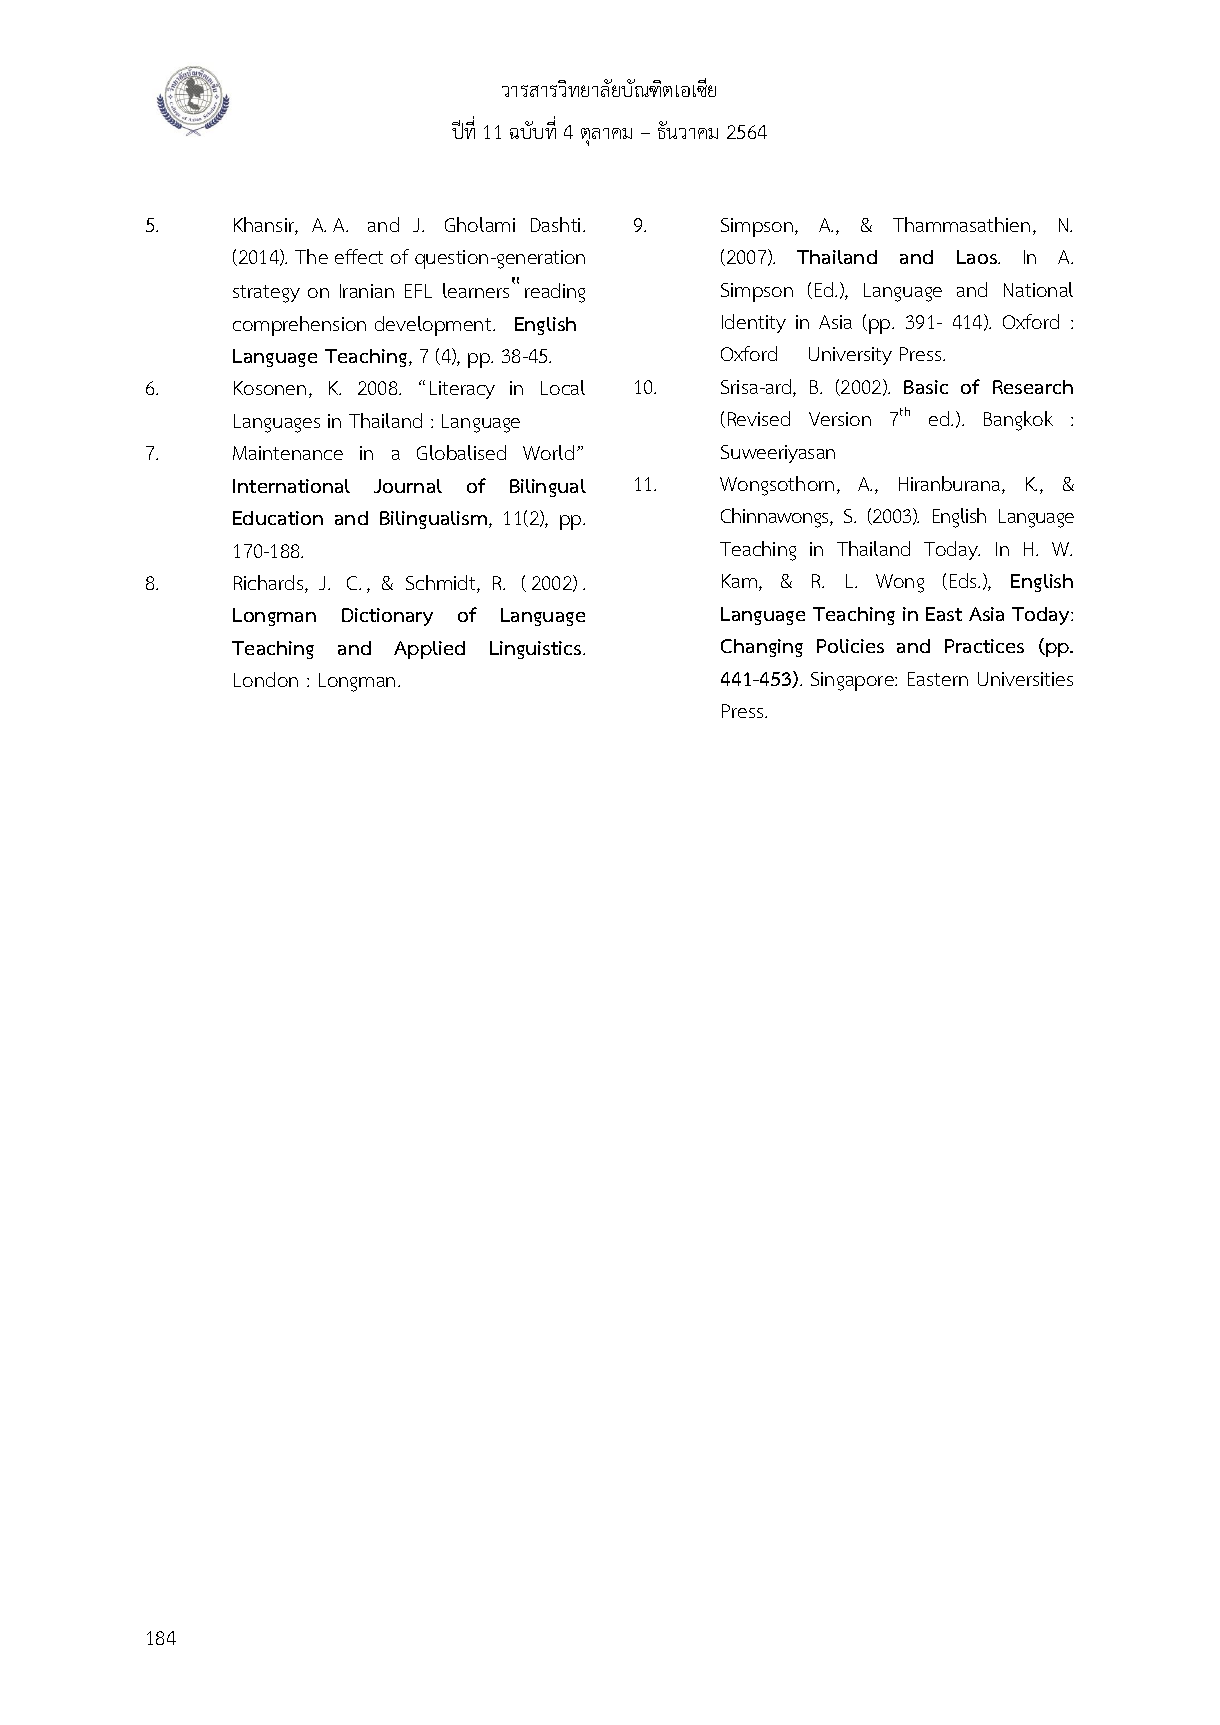  What do you see at coordinates (408, 486) in the screenshot?
I see `Journal` at bounding box center [408, 486].
